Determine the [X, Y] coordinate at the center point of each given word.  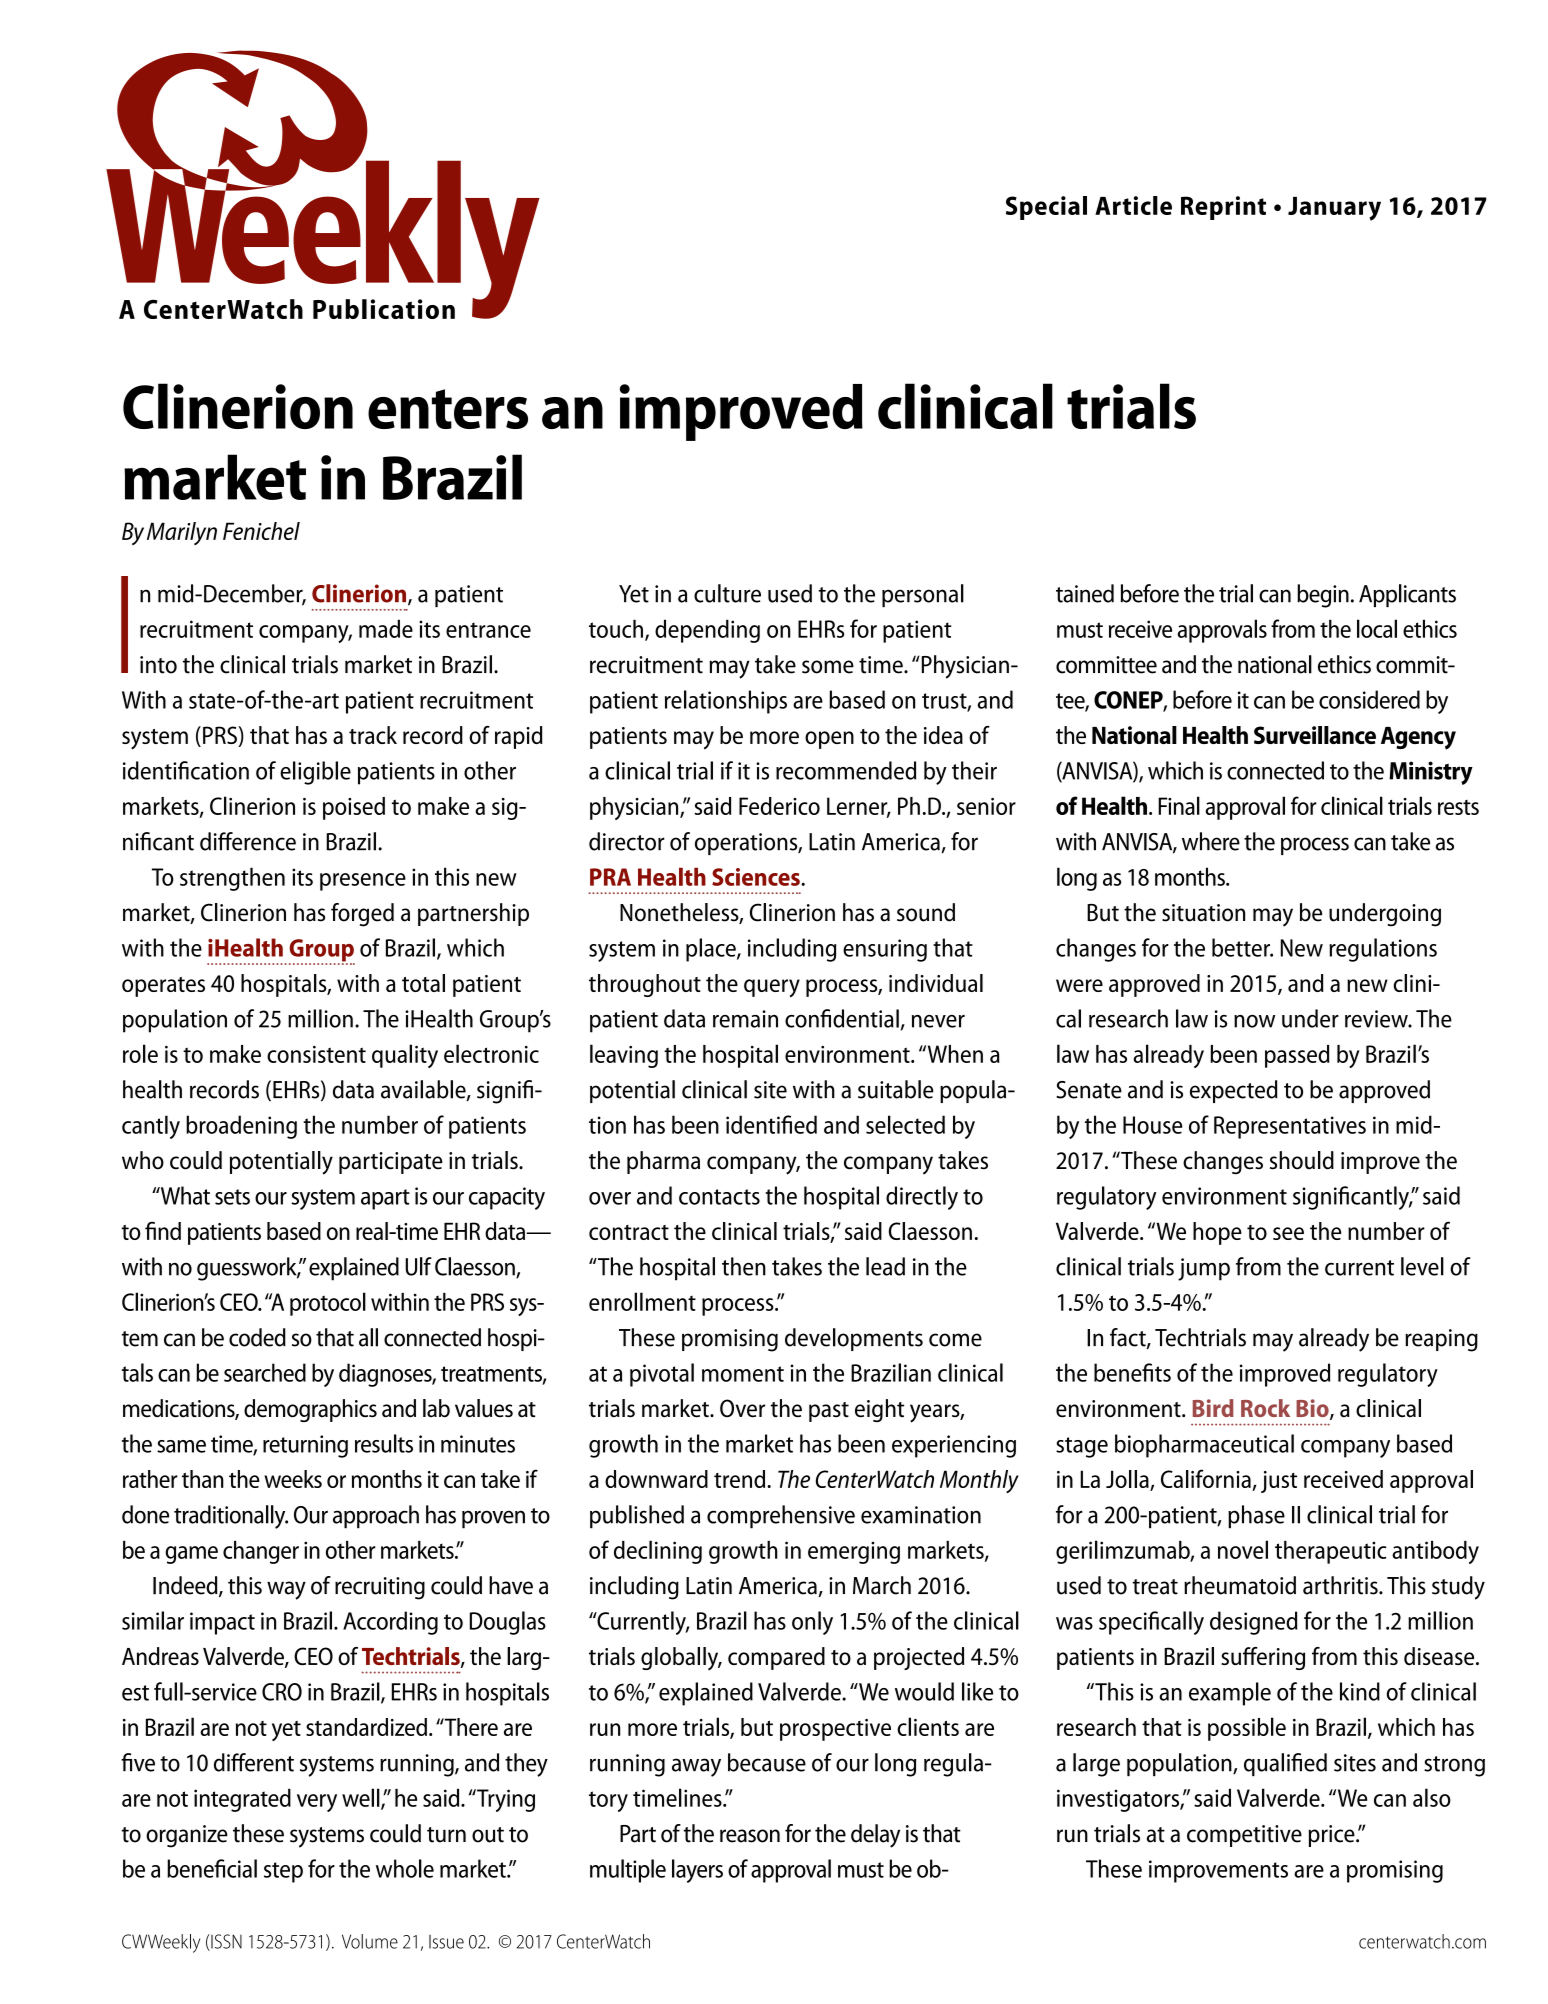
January [1334, 209]
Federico [779, 806]
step [283, 1872]
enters [448, 409]
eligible [315, 773]
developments [854, 1339]
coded [257, 1337]
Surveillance [1315, 735]
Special [1046, 208]
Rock [1265, 1408]
